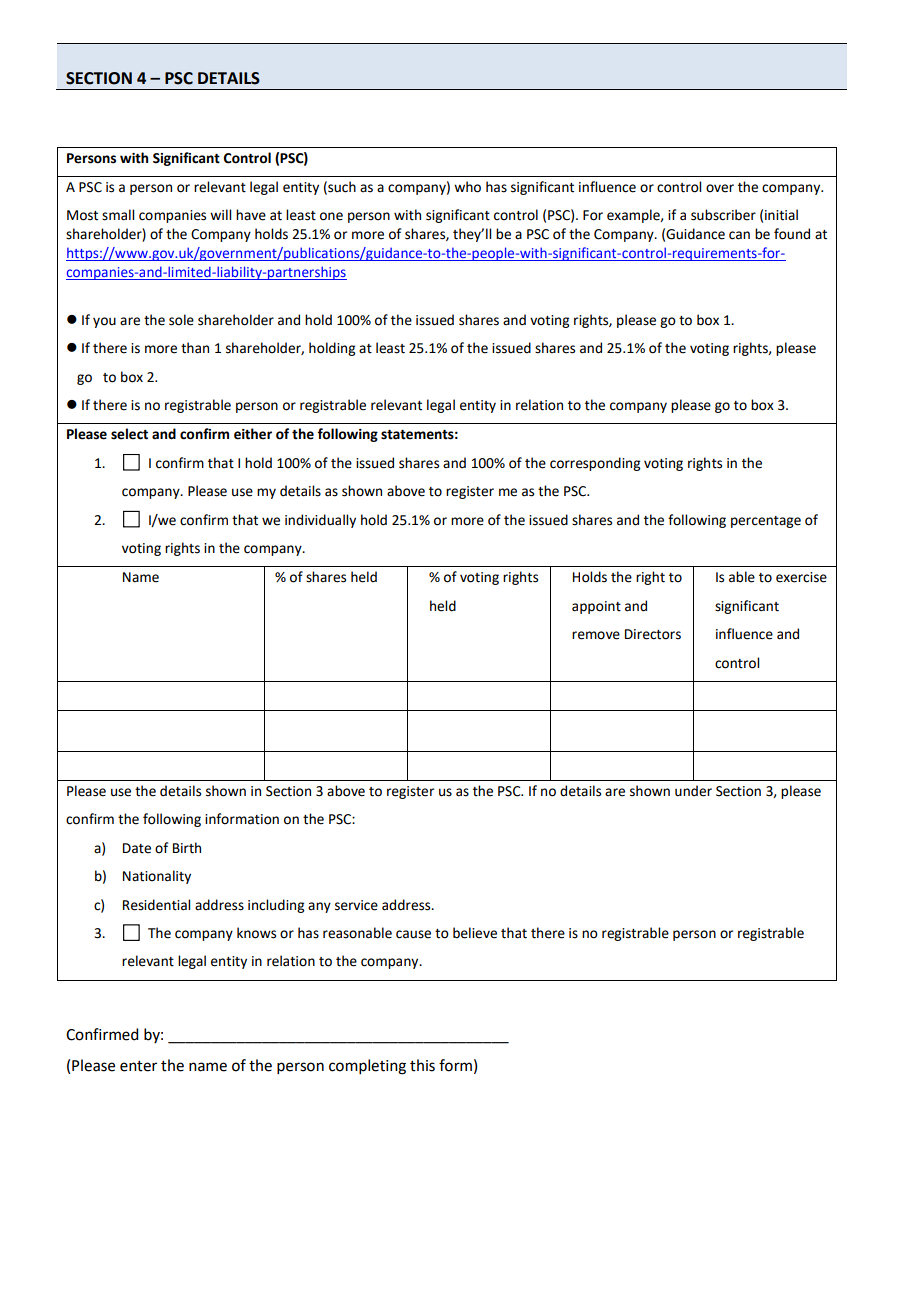  What do you see at coordinates (138, 1066) in the screenshot?
I see `enter` at bounding box center [138, 1066].
